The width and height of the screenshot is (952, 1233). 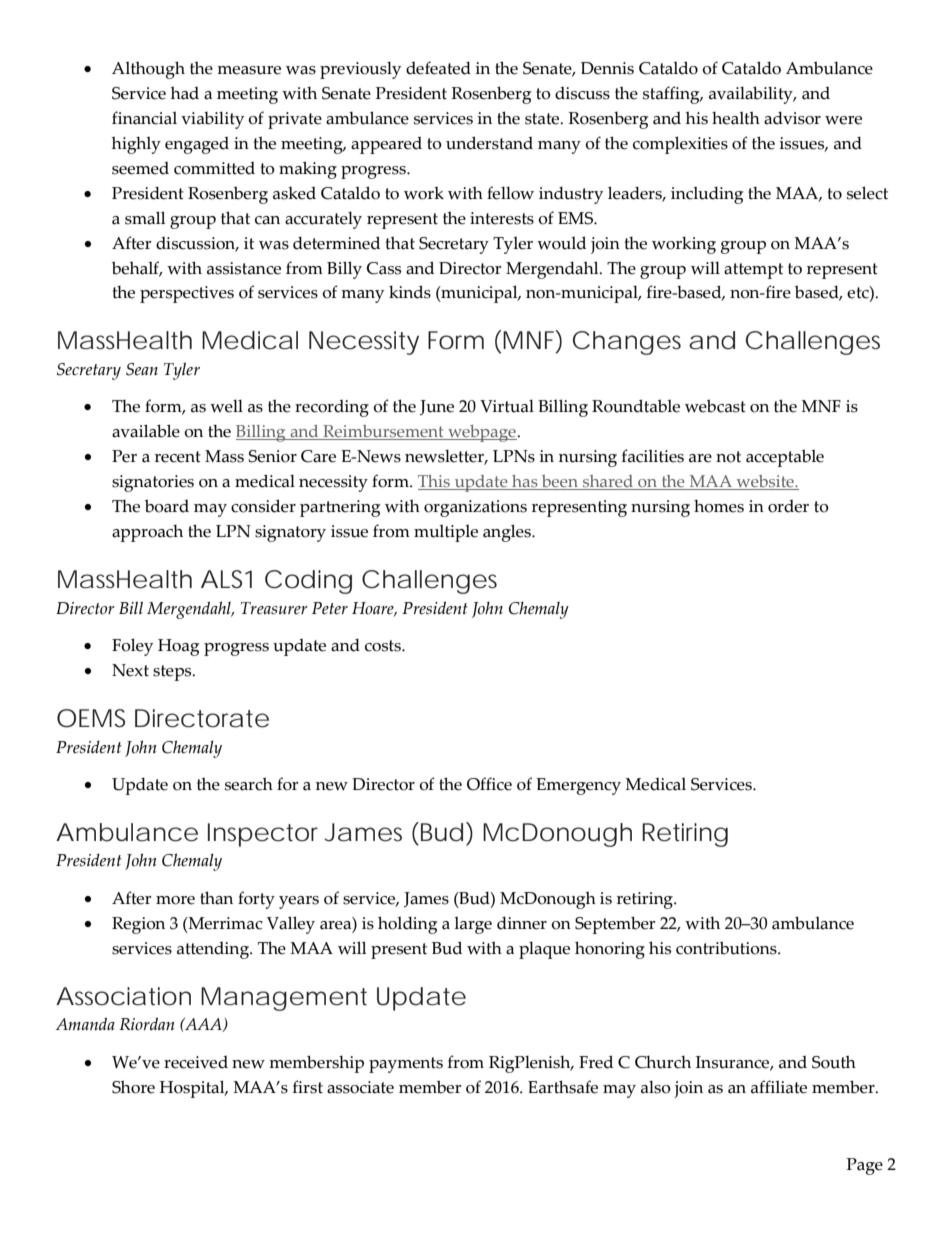 I want to click on payments, so click(x=406, y=1065).
